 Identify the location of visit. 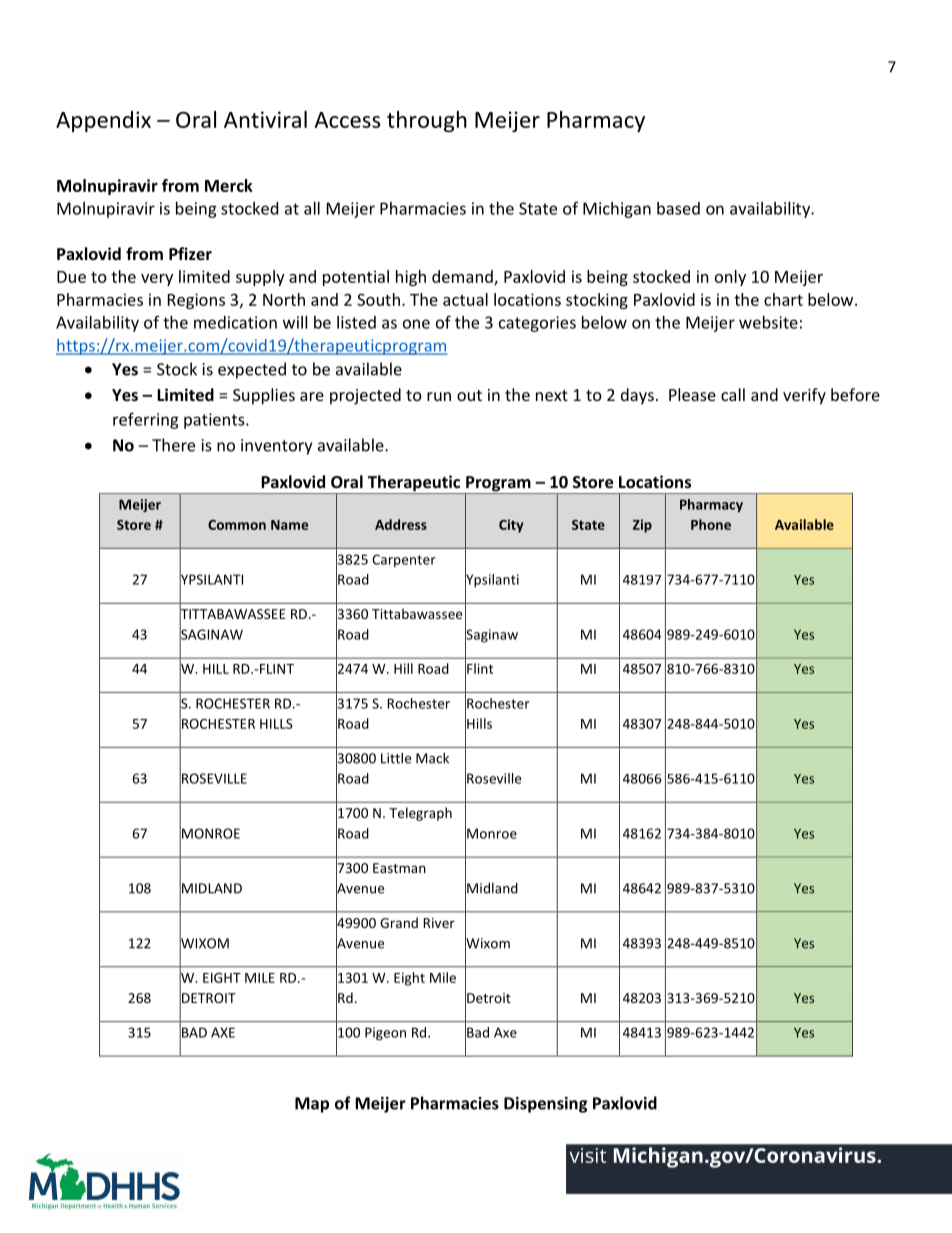
(588, 1155).
